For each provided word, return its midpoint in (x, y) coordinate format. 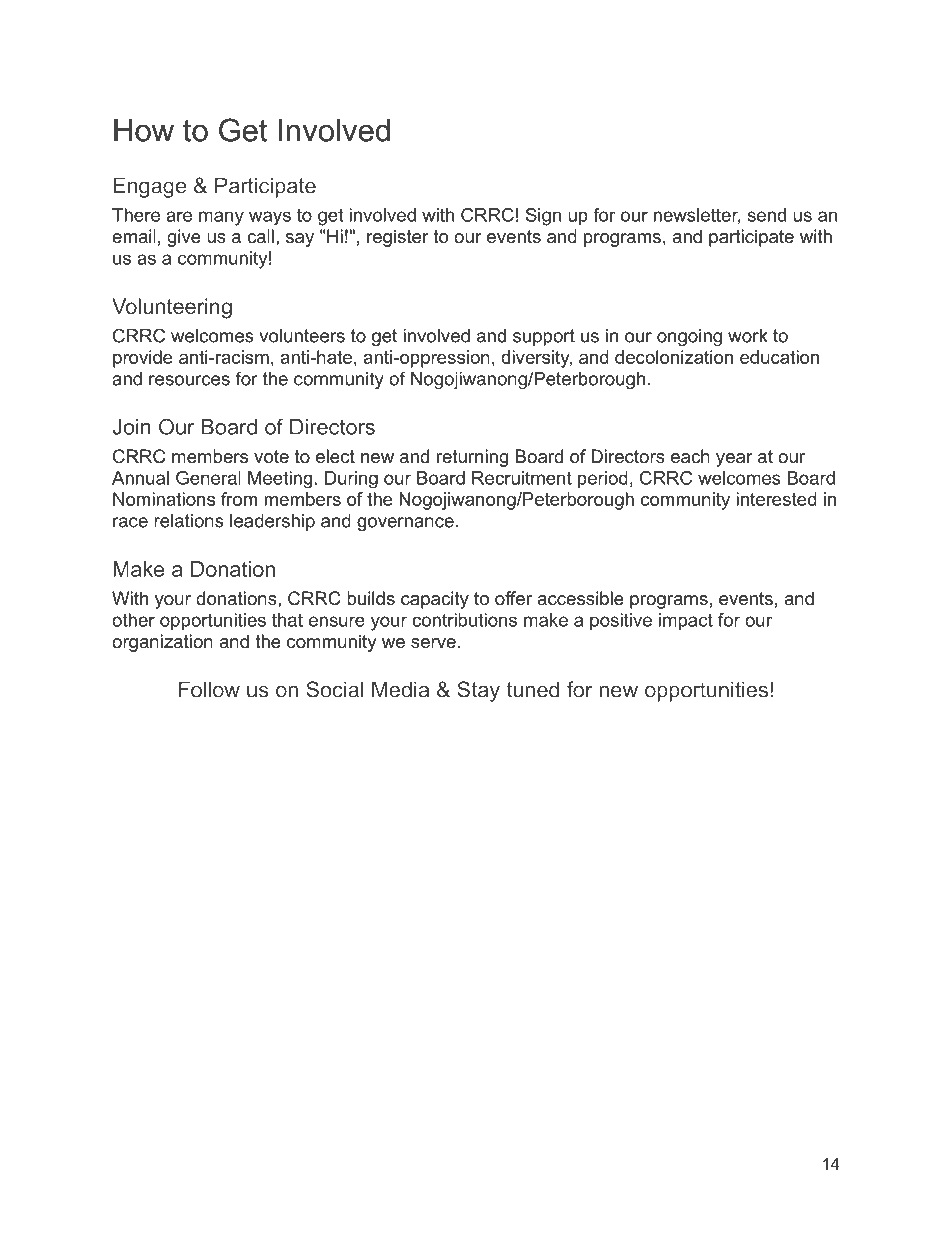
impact (686, 622)
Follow (209, 689)
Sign (543, 217)
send (767, 215)
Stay (478, 691)
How (144, 130)
